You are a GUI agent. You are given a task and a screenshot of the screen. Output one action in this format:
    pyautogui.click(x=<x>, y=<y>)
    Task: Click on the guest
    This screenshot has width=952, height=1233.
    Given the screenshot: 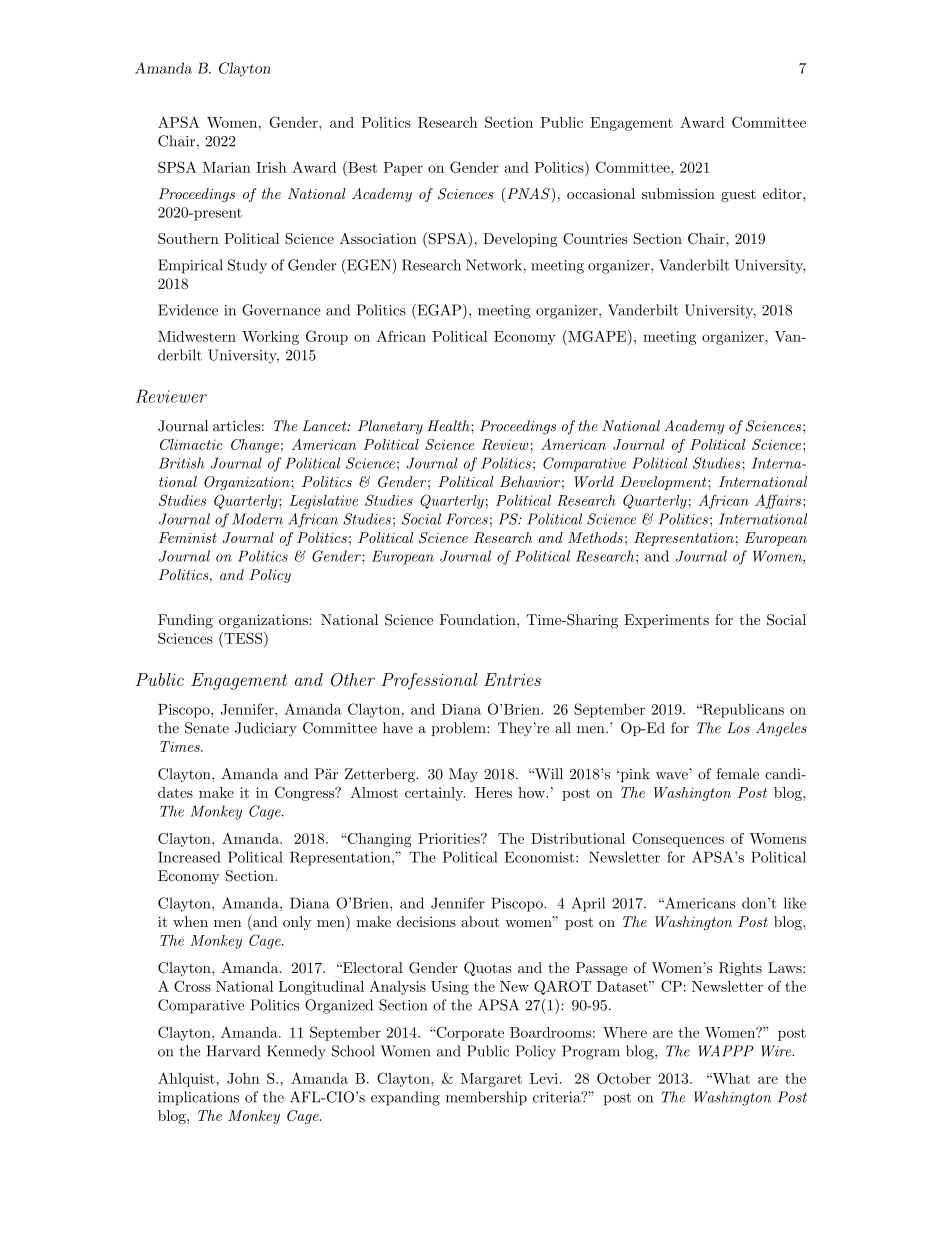 What is the action you would take?
    pyautogui.click(x=738, y=195)
